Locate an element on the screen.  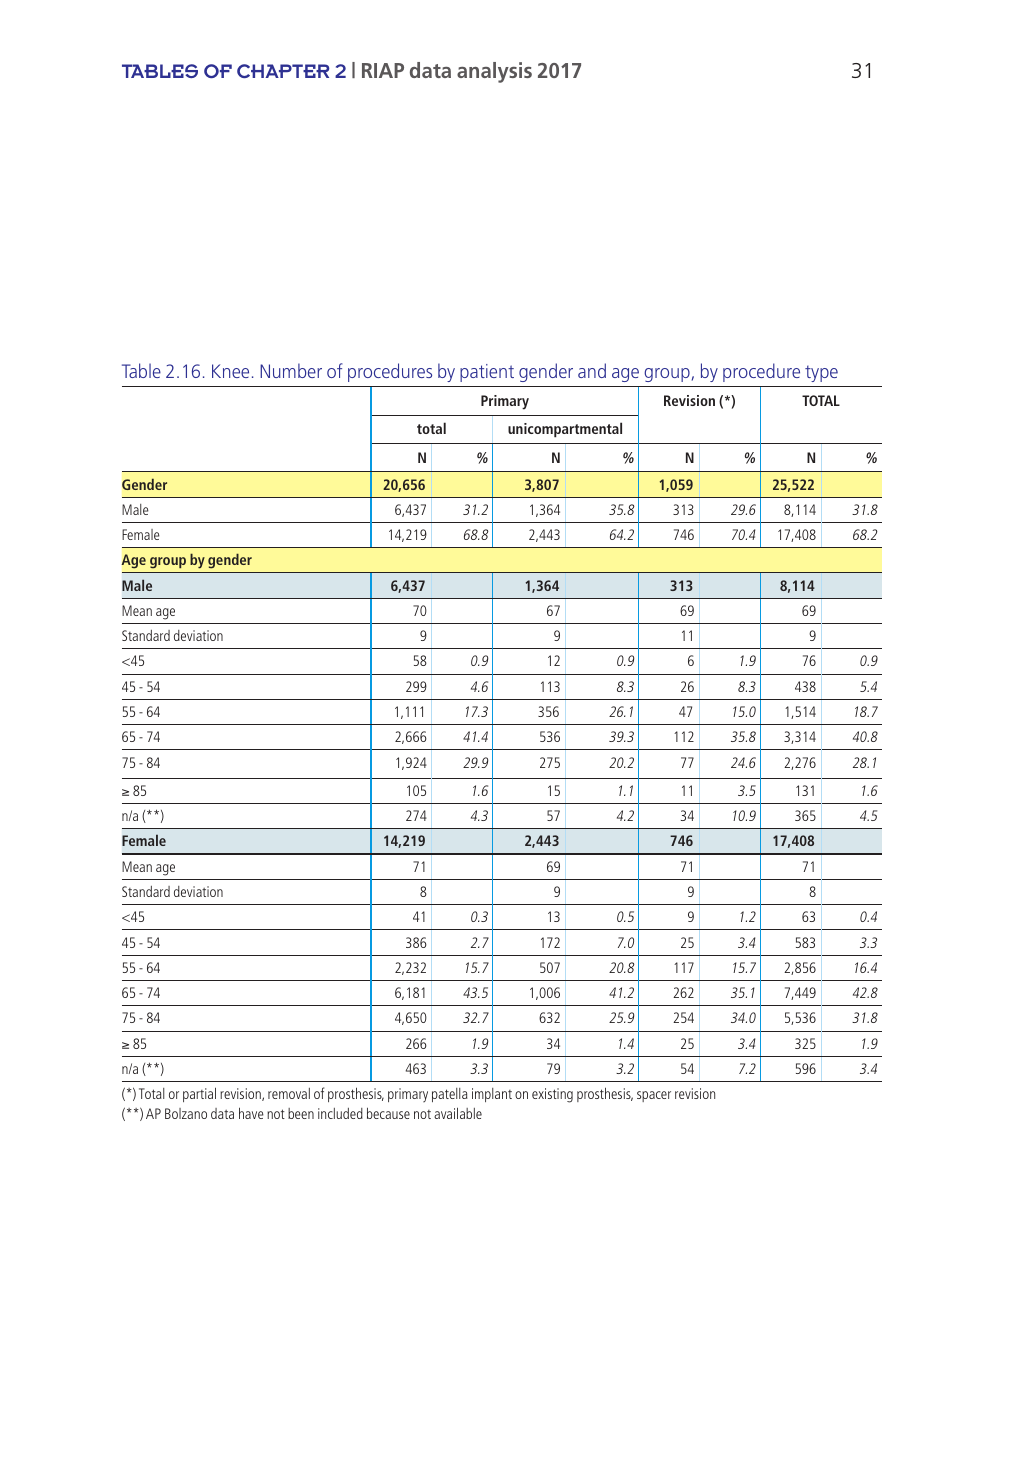
Number is located at coordinates (291, 370).
